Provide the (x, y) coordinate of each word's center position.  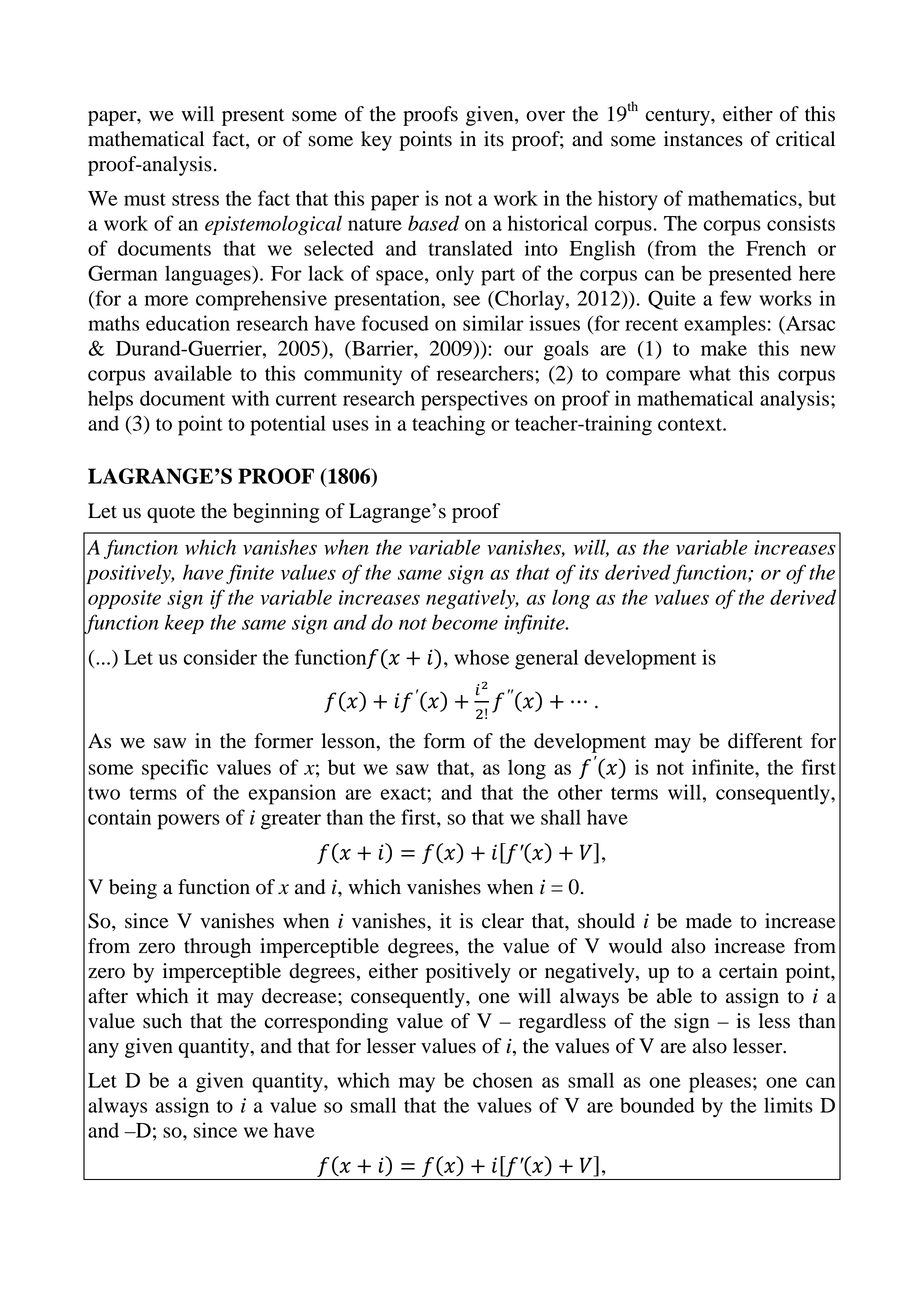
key (376, 141)
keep (184, 624)
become (465, 622)
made (709, 921)
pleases (720, 1082)
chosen (503, 1080)
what (710, 373)
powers (189, 822)
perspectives (474, 400)
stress (195, 199)
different (765, 741)
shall (561, 817)
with (250, 398)
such (162, 1021)
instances (703, 139)
